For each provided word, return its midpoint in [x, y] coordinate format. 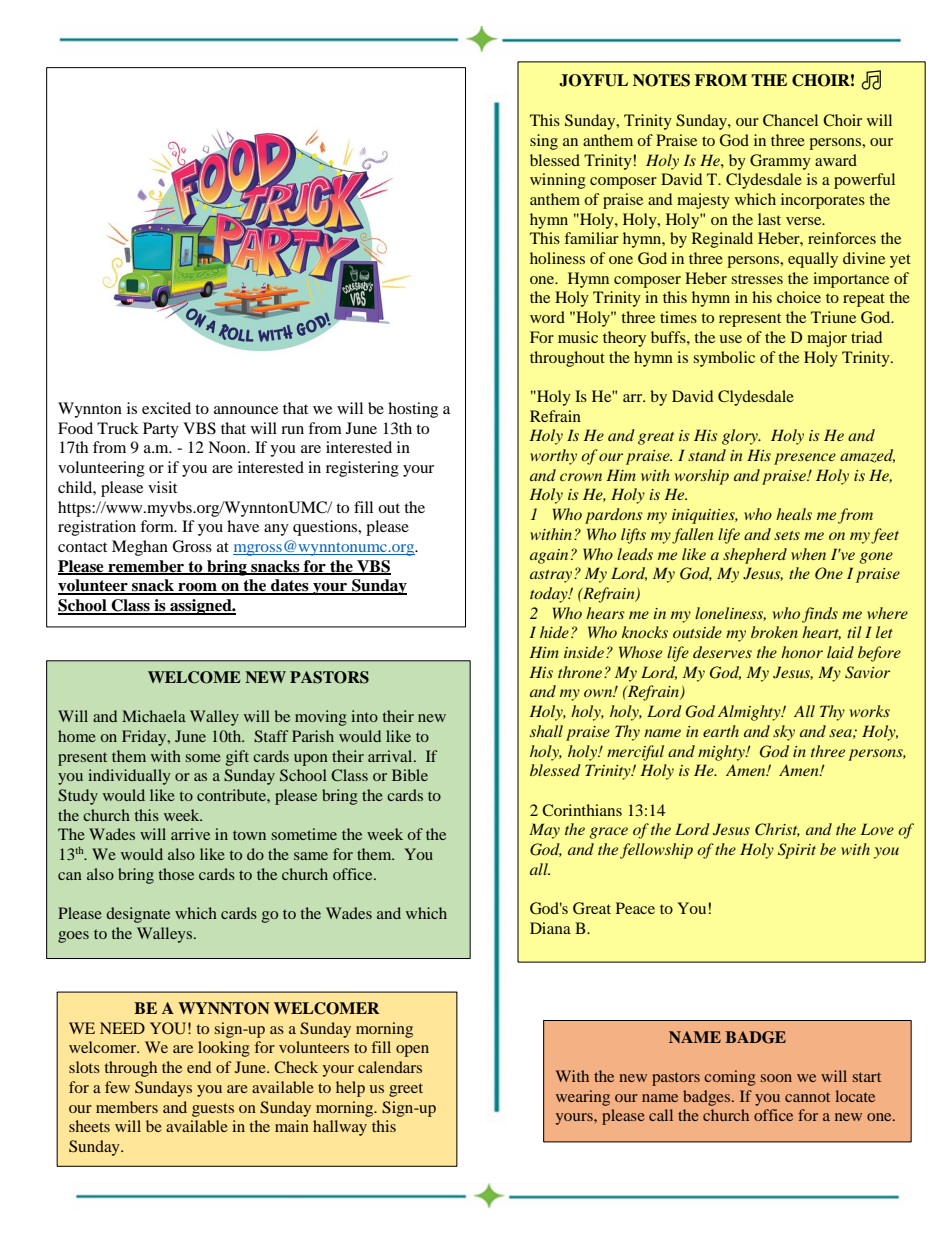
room [197, 588]
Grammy [780, 162]
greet [406, 1090]
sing [544, 142]
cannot [807, 1097]
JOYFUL [593, 80]
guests [213, 1110]
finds [820, 615]
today [550, 595]
